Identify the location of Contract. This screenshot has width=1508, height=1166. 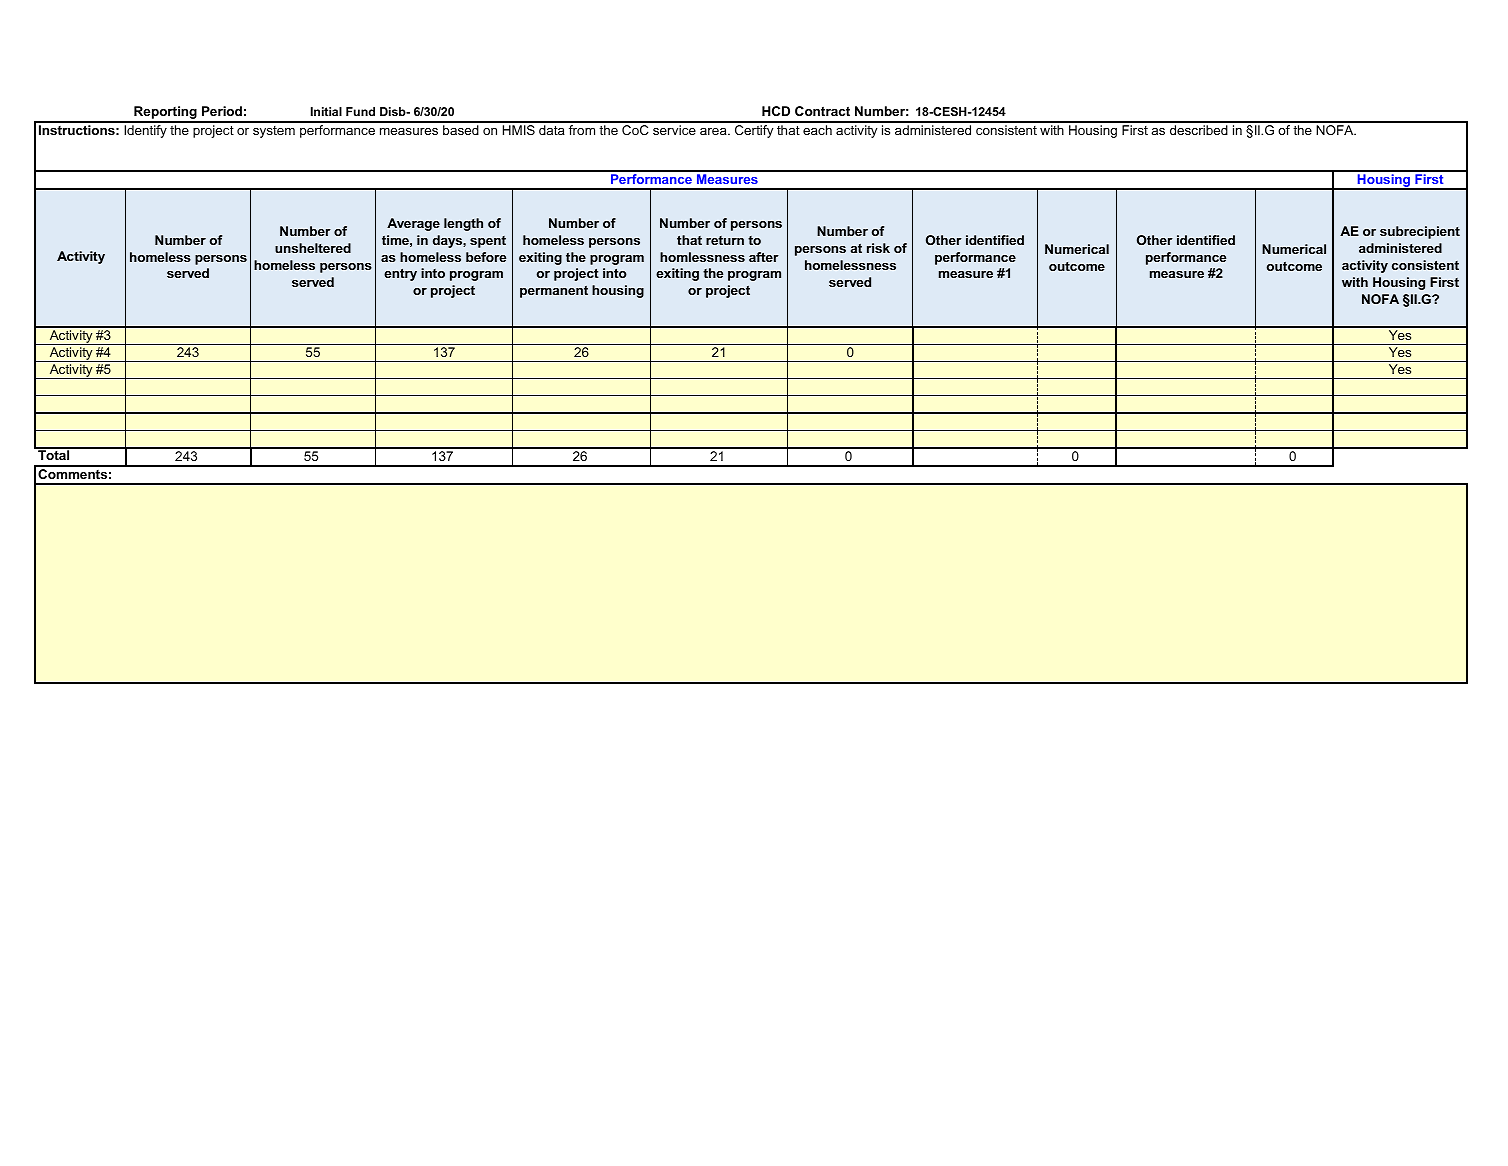
(822, 111).
